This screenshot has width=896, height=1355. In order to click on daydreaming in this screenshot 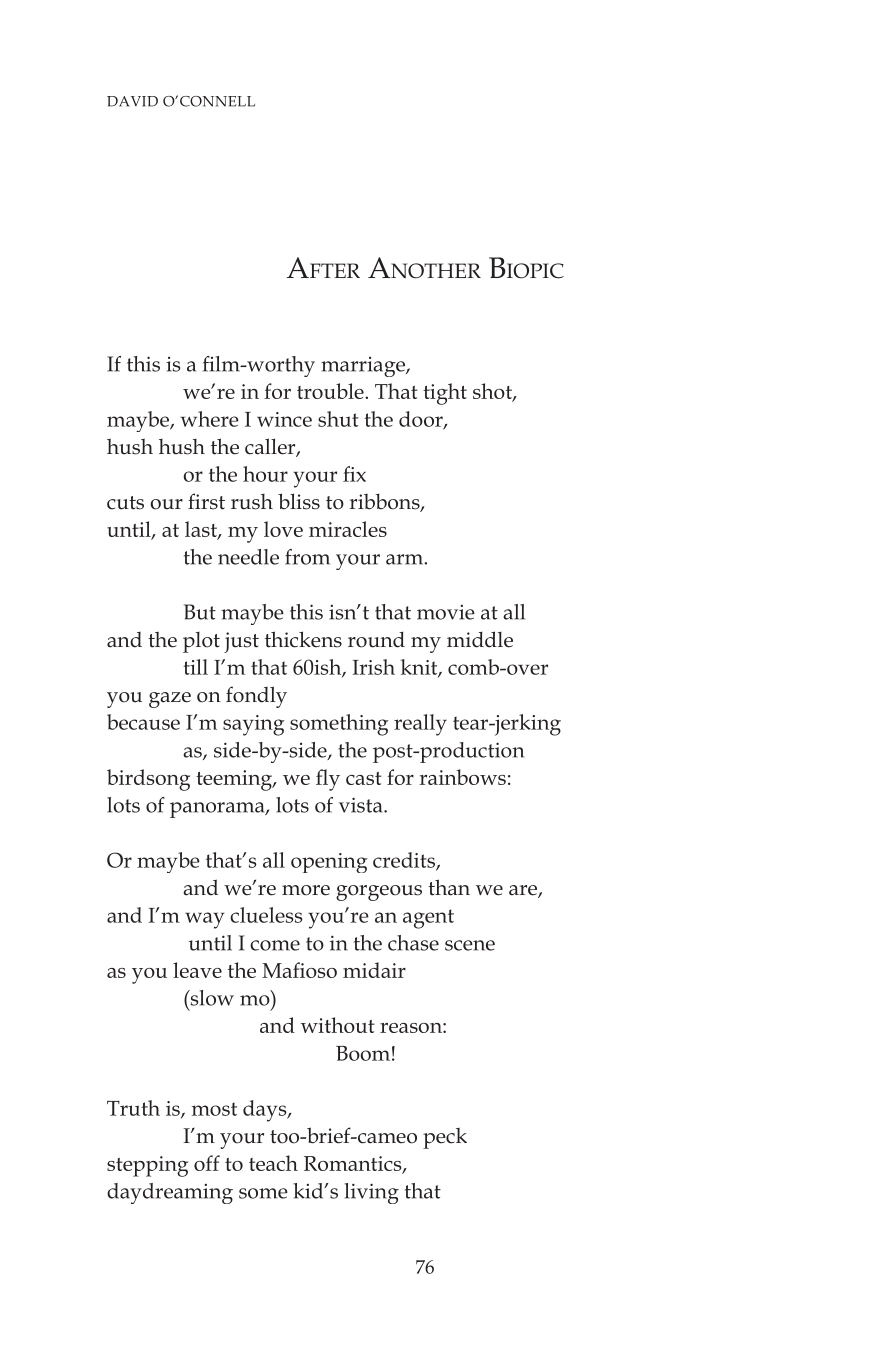, I will do `click(170, 1193)`.
